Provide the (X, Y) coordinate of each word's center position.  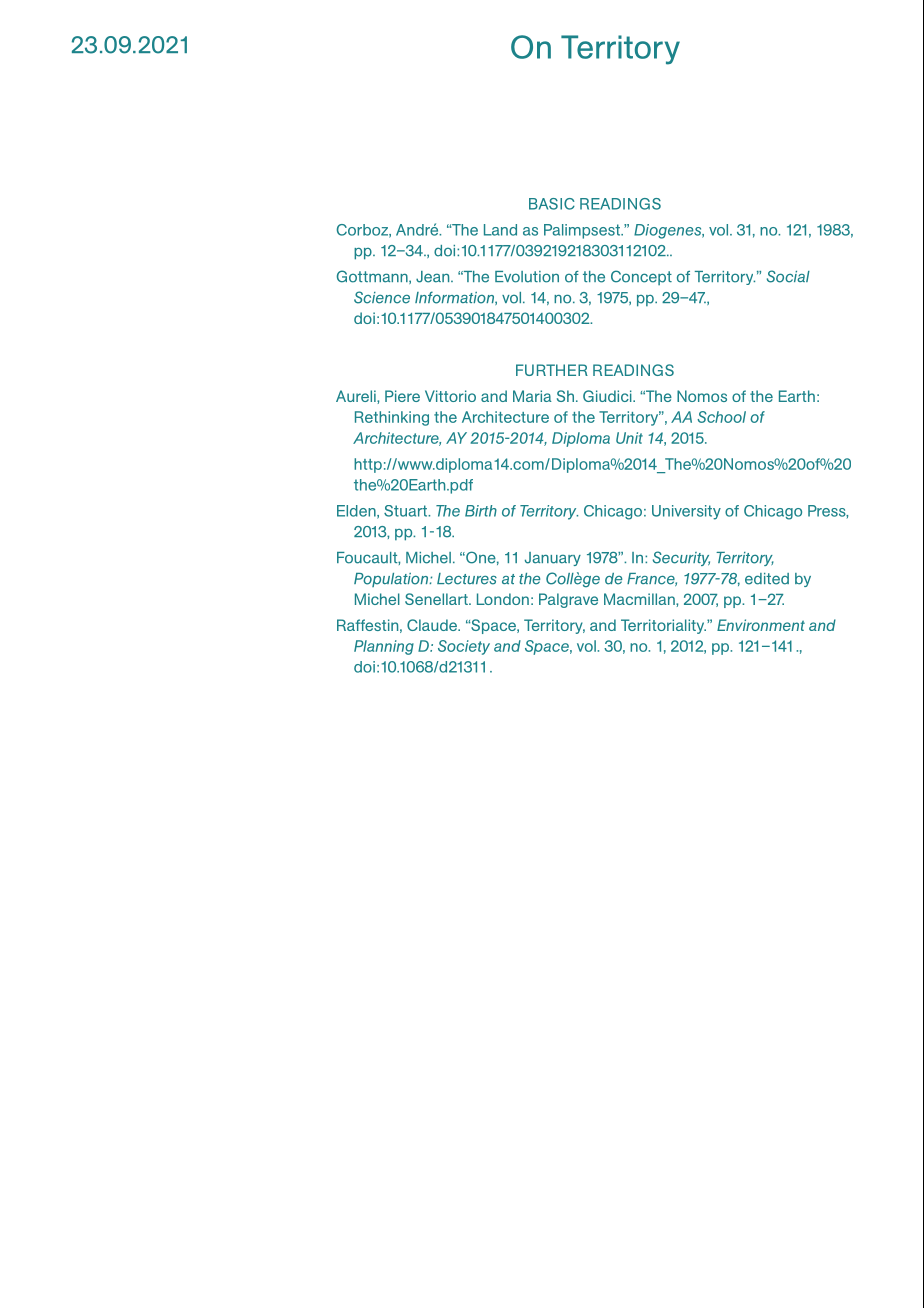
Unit (629, 438)
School (721, 417)
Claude (433, 625)
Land (500, 230)
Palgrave (568, 600)
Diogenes (669, 231)
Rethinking (392, 418)
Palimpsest (583, 231)
